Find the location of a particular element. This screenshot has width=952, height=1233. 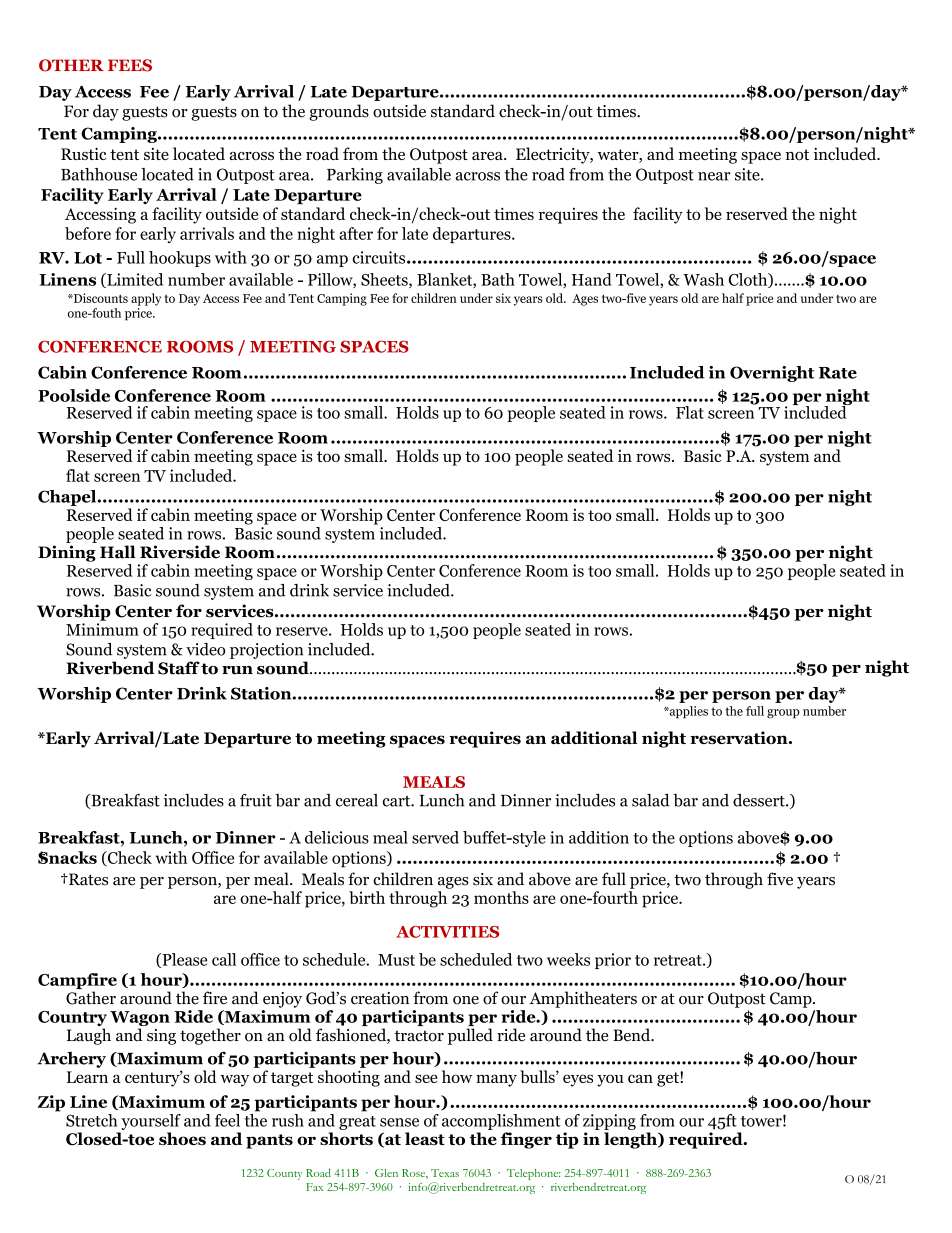

FEES is located at coordinates (130, 65).
